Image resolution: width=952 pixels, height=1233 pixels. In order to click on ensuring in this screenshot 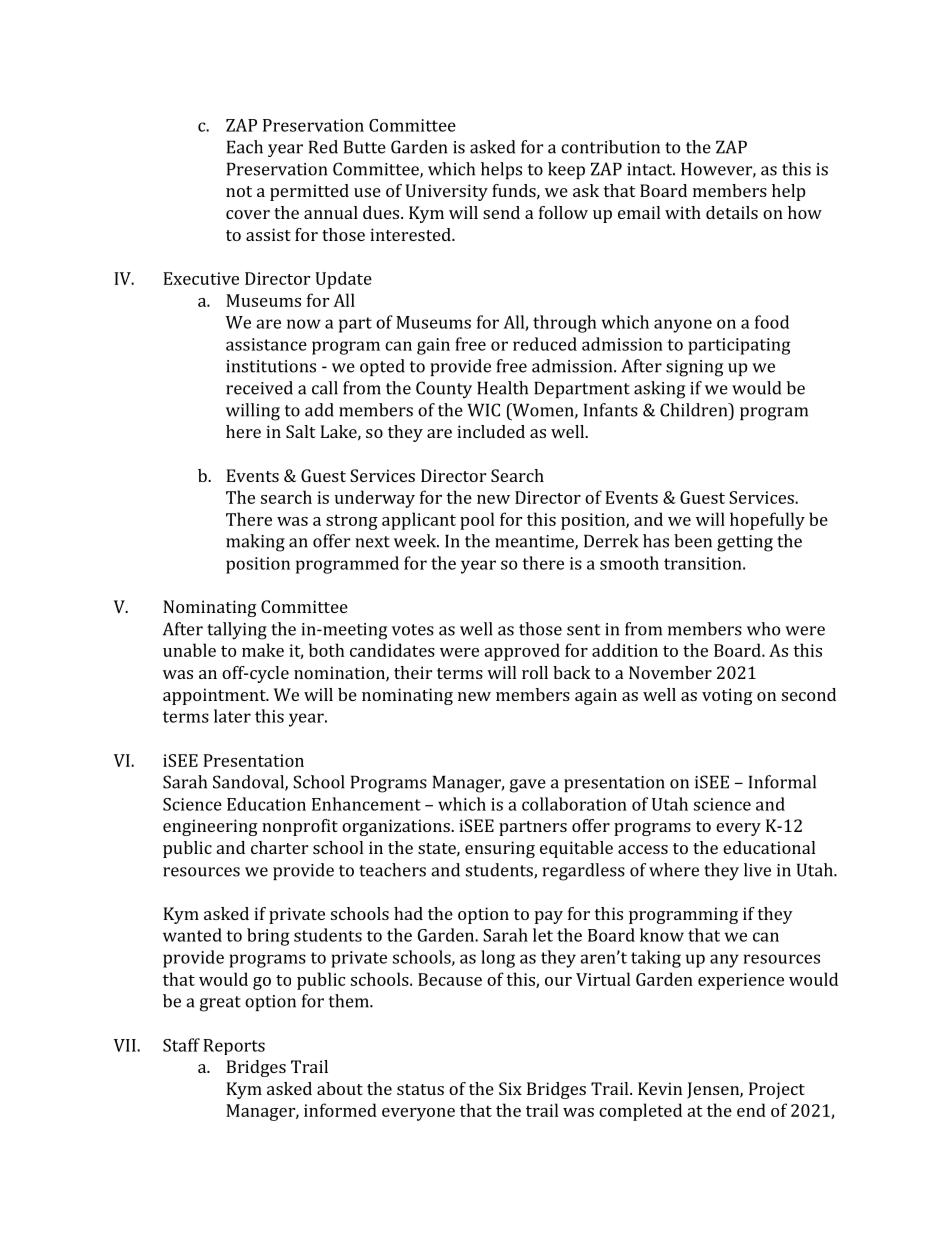, I will do `click(500, 849)`.
